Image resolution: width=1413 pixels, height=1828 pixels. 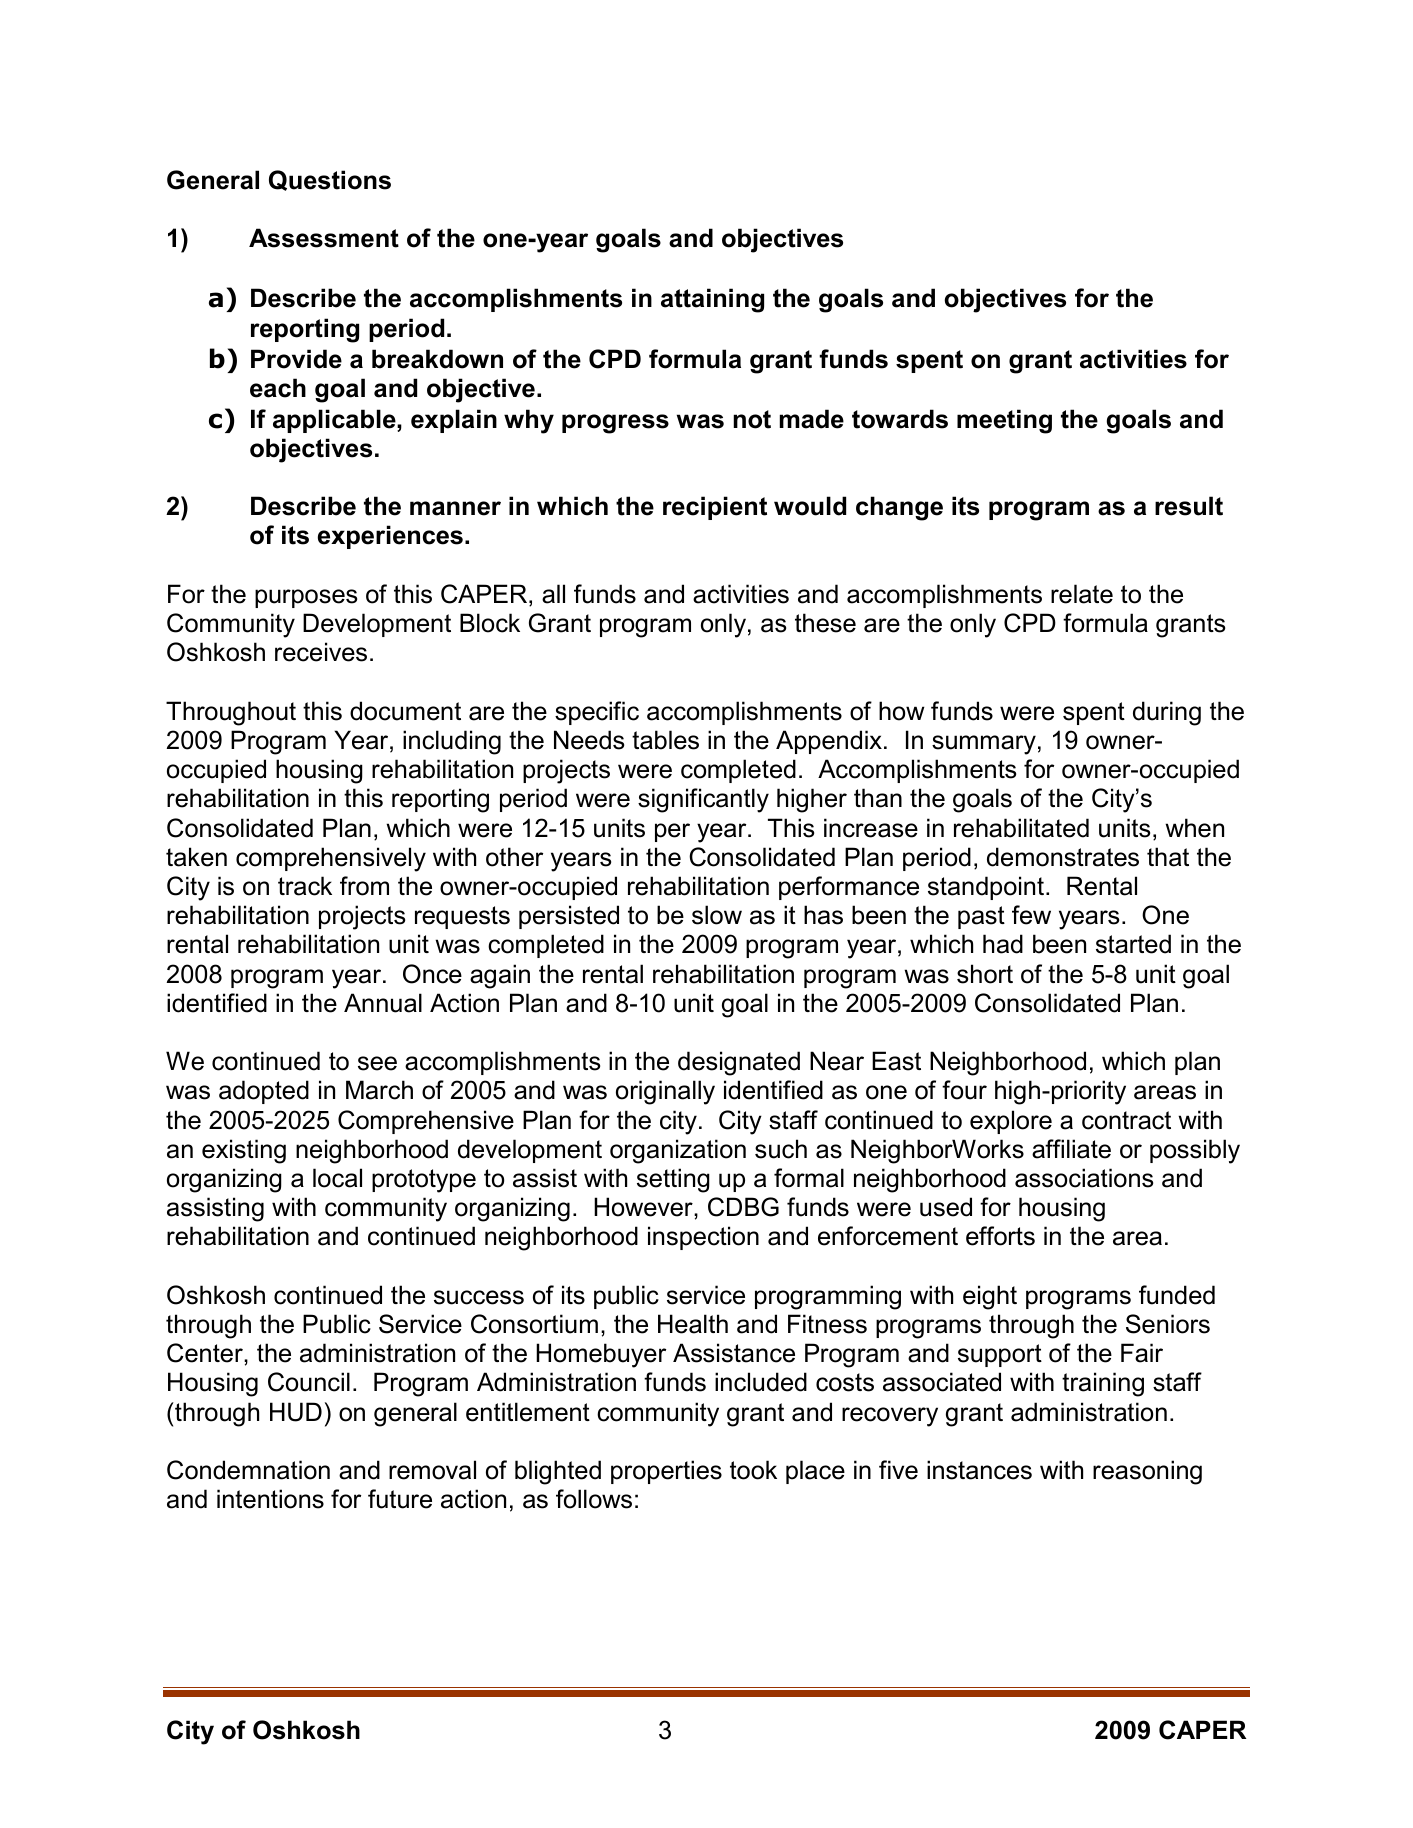 I want to click on Condemnation, so click(x=248, y=1470).
